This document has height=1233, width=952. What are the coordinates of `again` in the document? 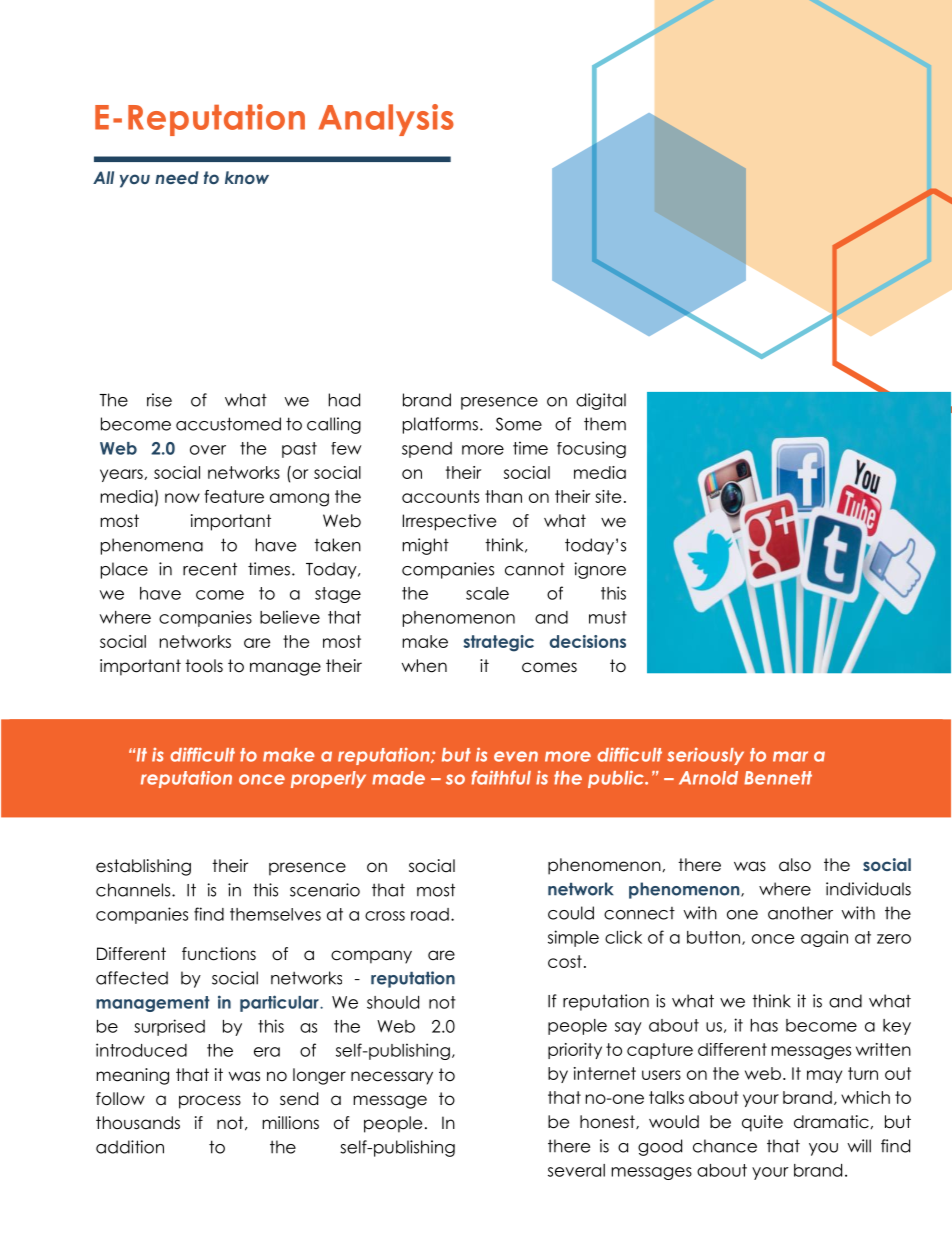 It's located at (824, 938).
